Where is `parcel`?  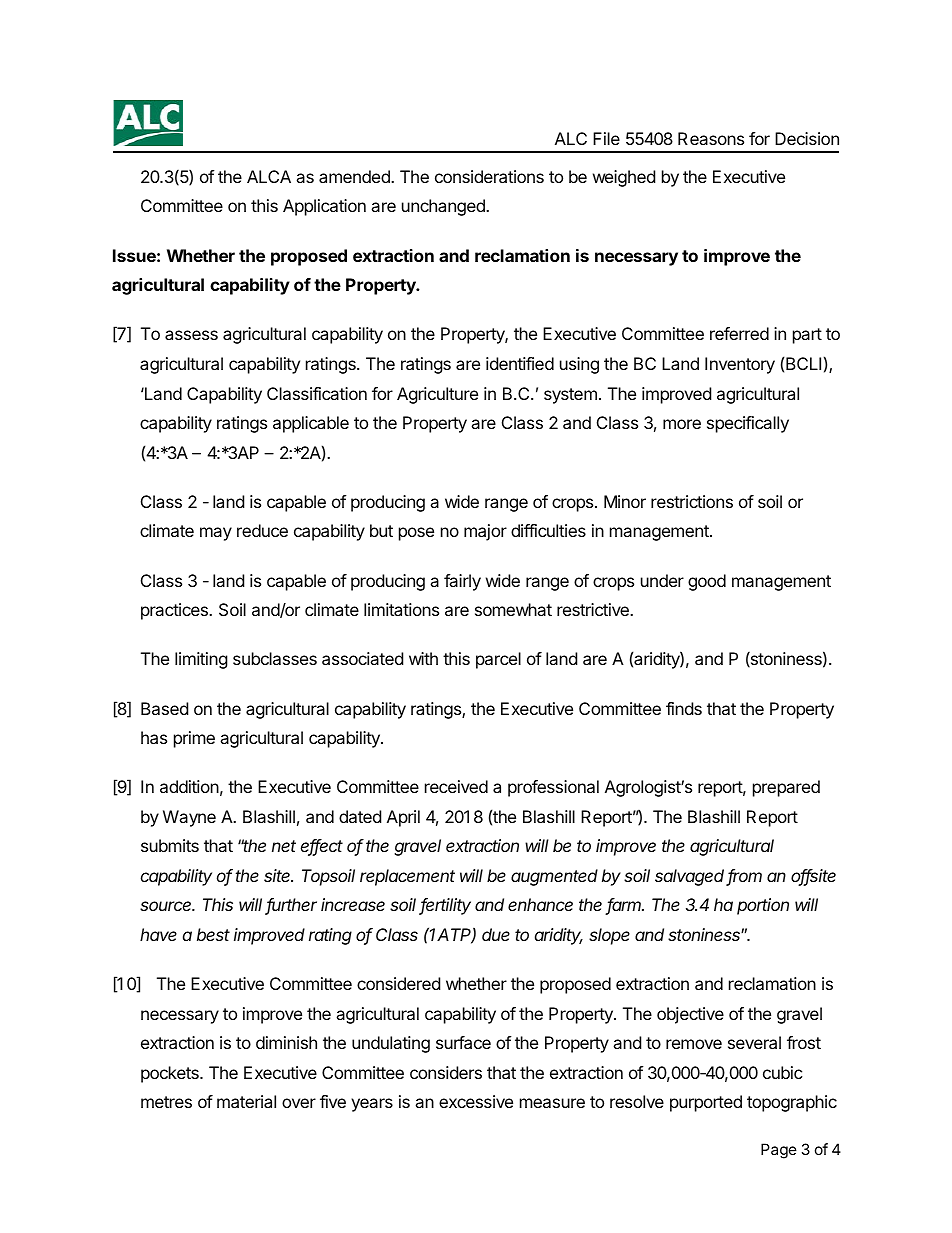
parcel is located at coordinates (498, 660).
